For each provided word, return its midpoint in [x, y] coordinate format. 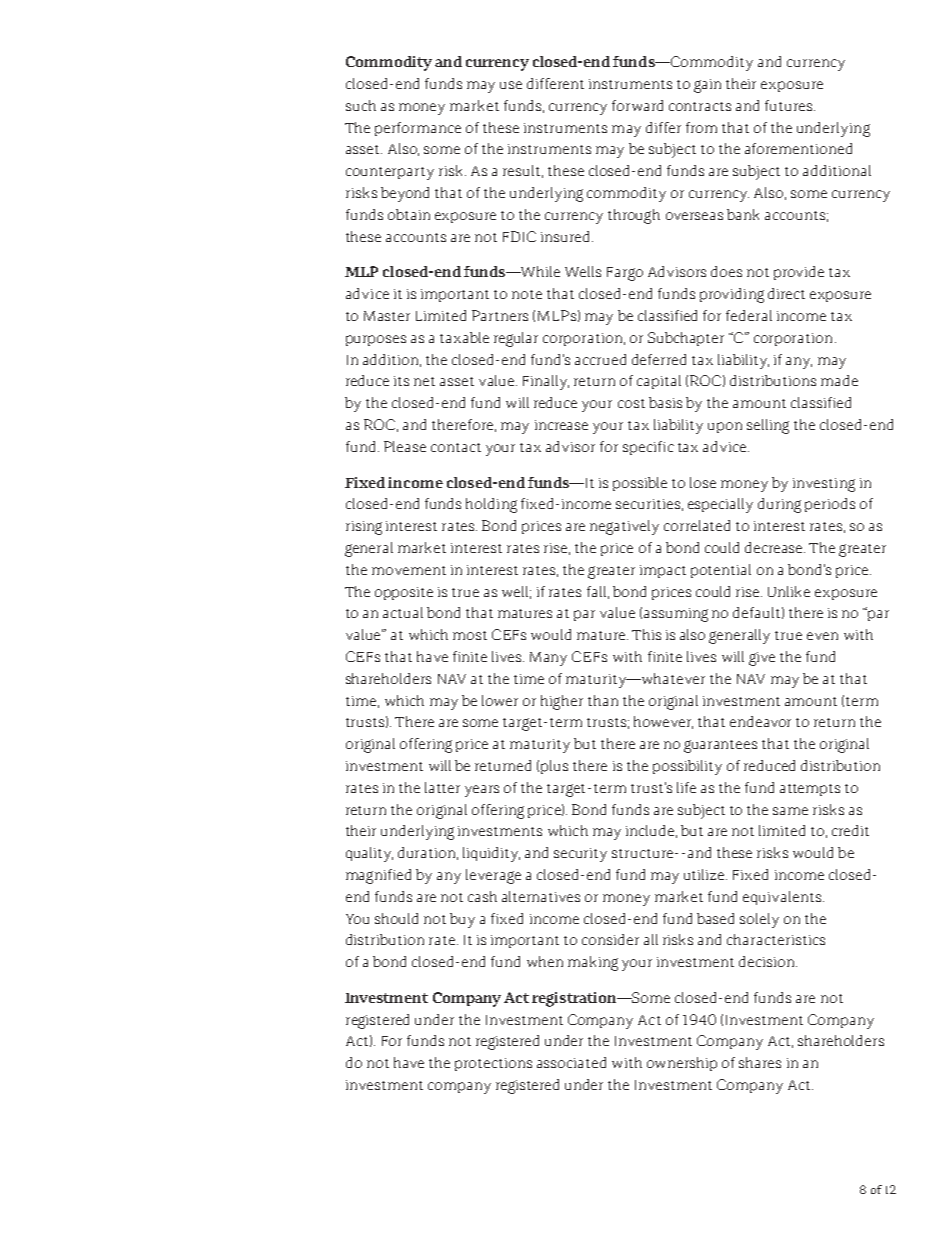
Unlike [789, 591]
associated [571, 1062]
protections [493, 1064]
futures [790, 105]
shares [760, 1062]
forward [637, 105]
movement [409, 570]
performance [418, 129]
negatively [624, 527]
